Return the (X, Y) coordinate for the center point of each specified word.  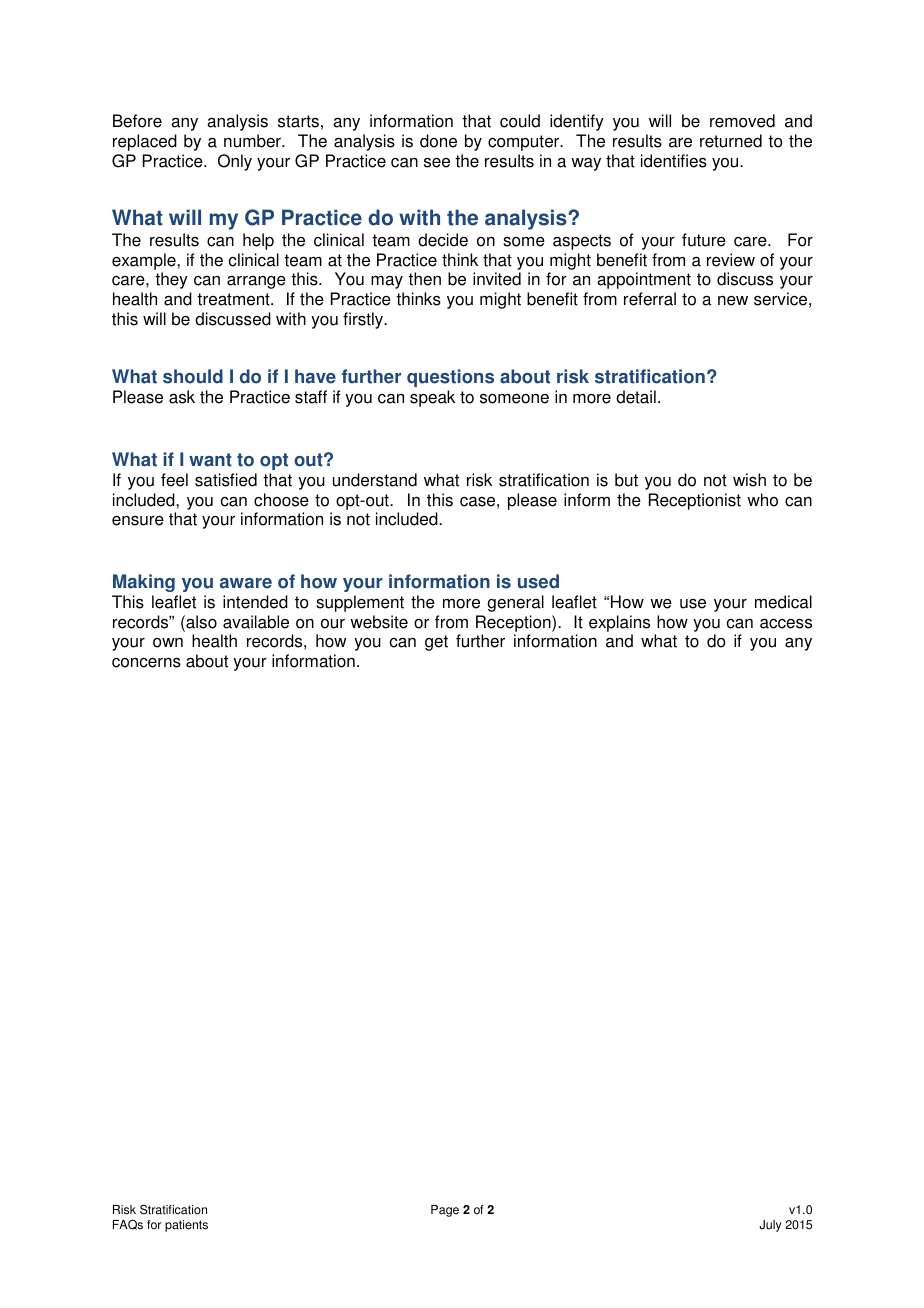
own (168, 643)
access (786, 623)
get (436, 643)
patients (186, 1226)
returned (731, 141)
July (770, 1226)
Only (235, 162)
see (437, 162)
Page (445, 1211)
